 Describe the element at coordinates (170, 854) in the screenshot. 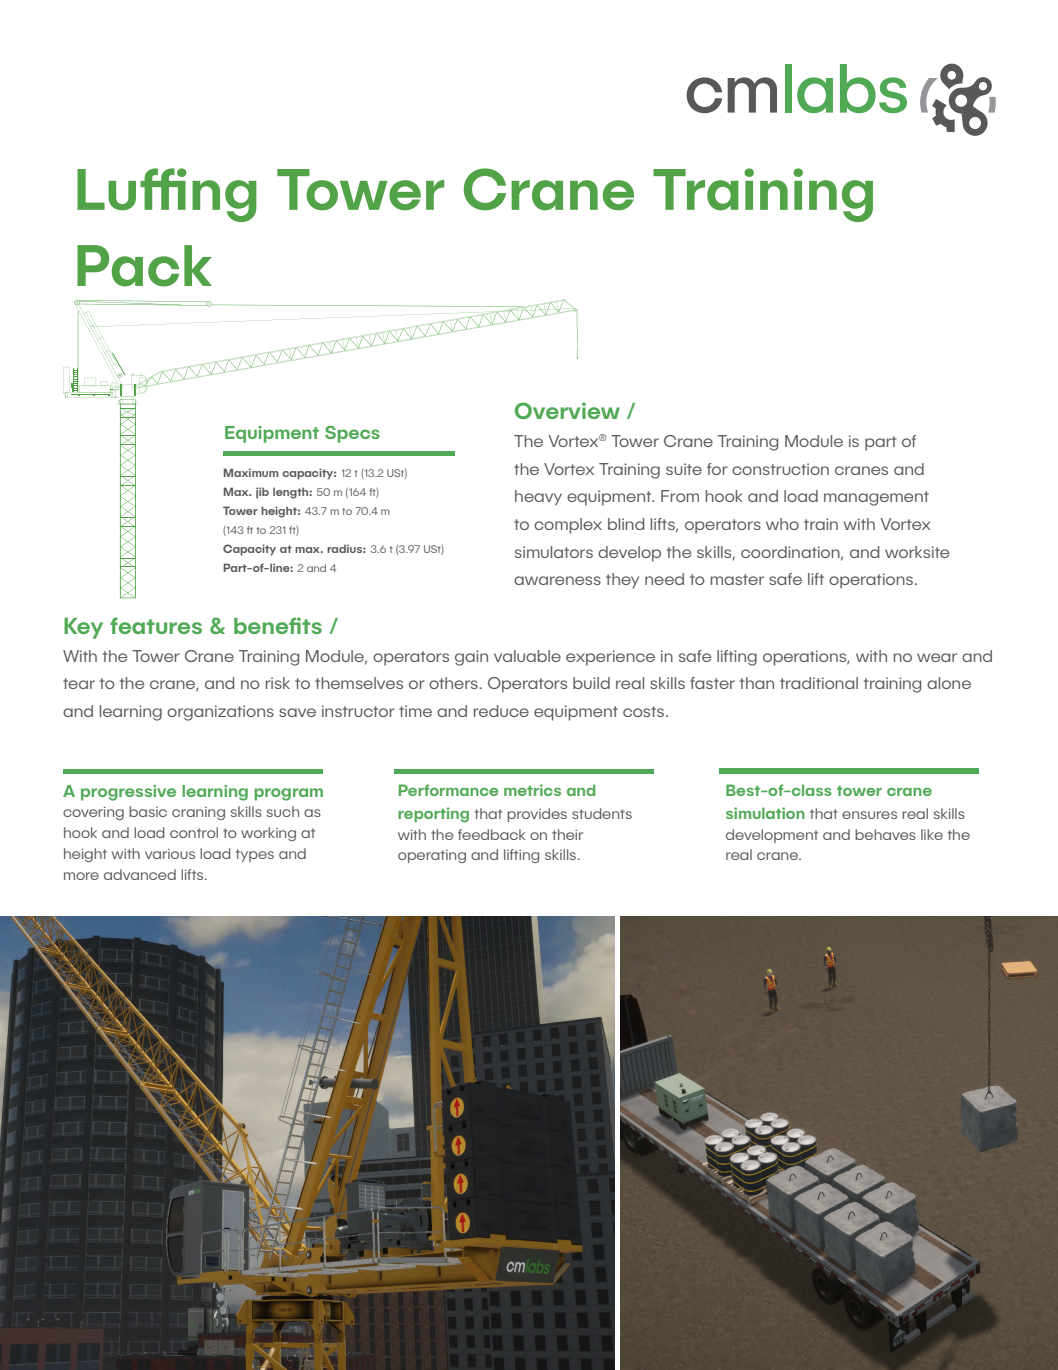

I see `various` at that location.
